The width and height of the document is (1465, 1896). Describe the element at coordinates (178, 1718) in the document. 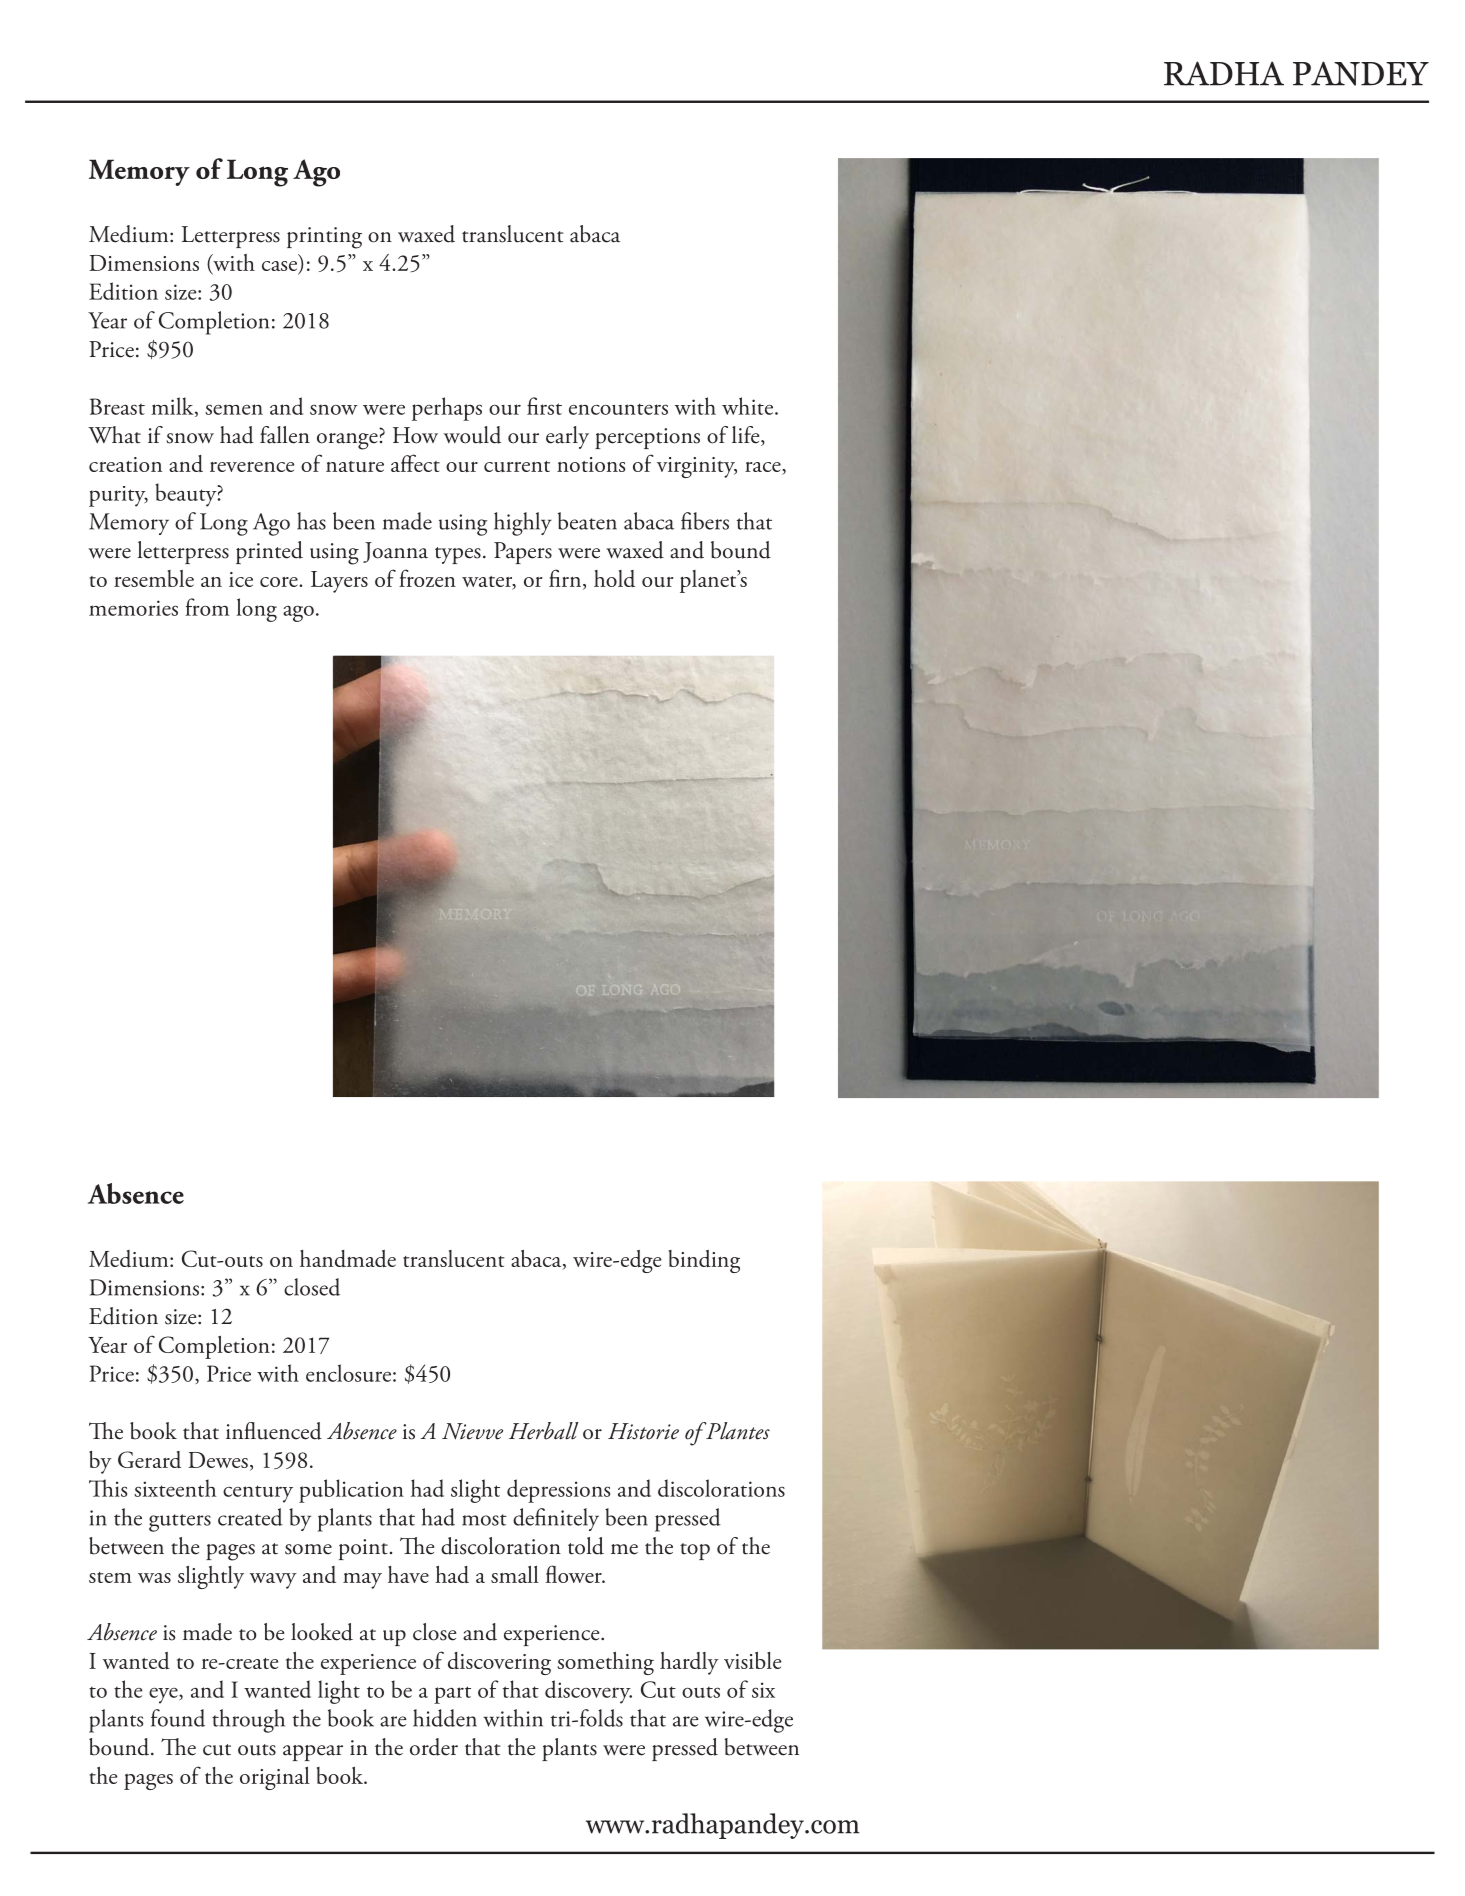

I see `found` at that location.
